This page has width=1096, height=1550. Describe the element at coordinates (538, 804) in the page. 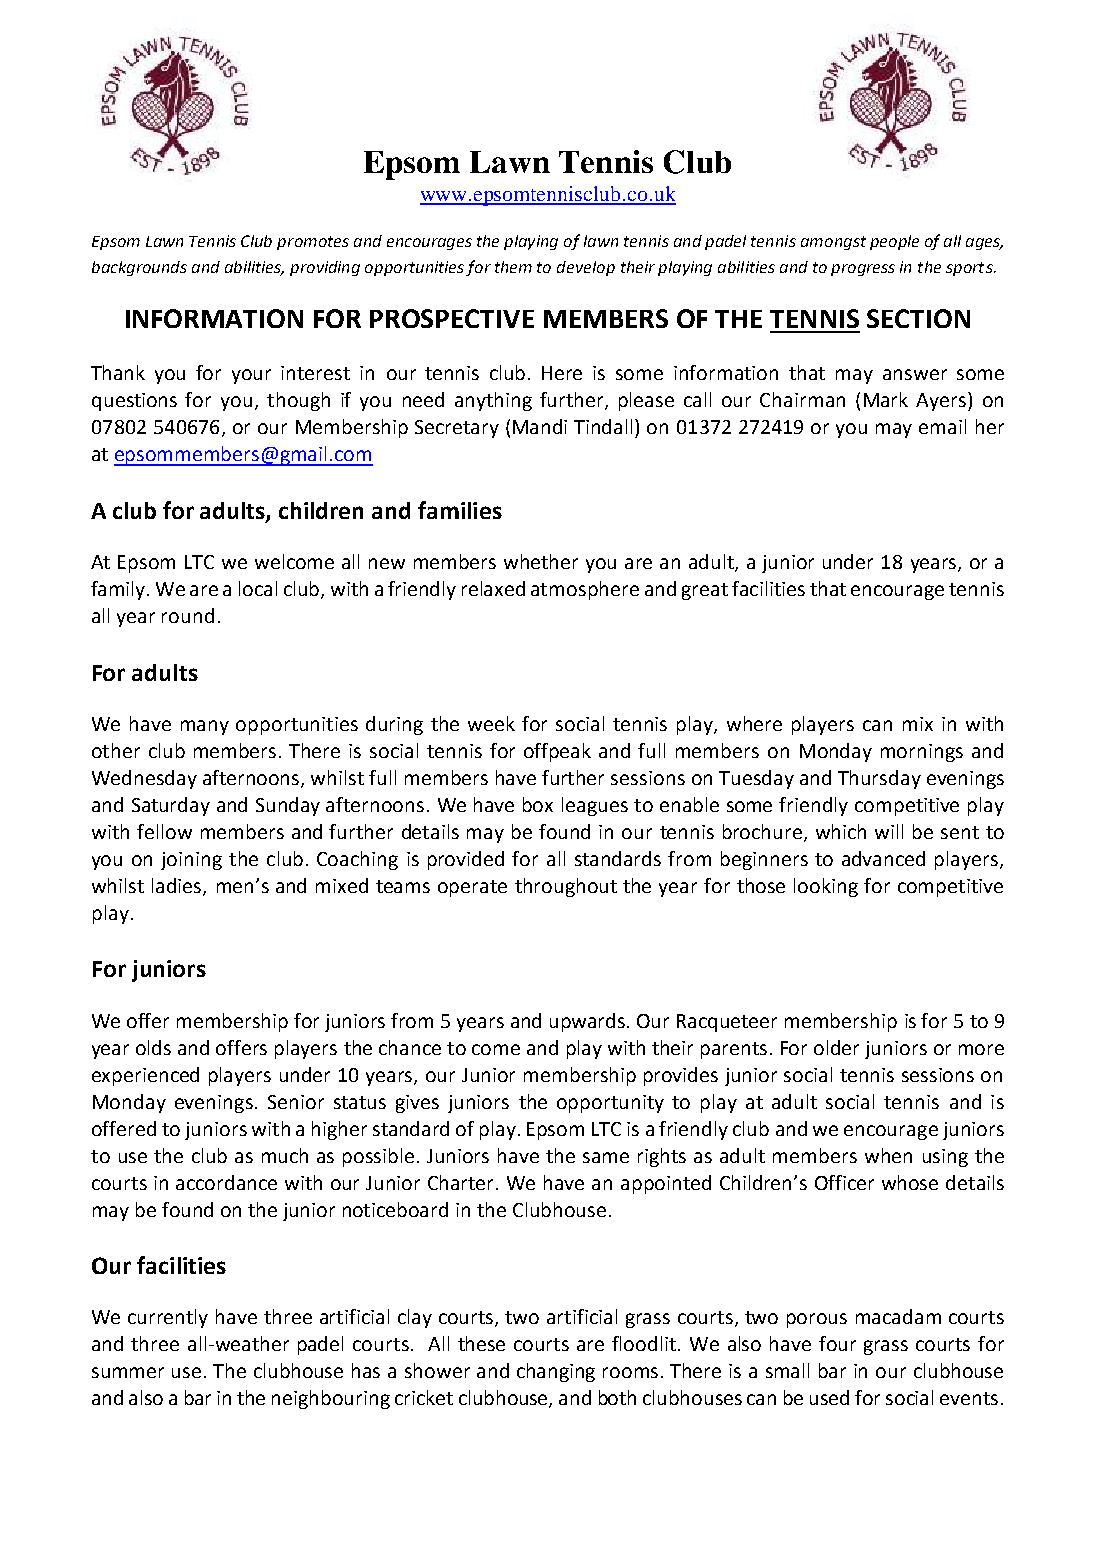

I see `box` at that location.
